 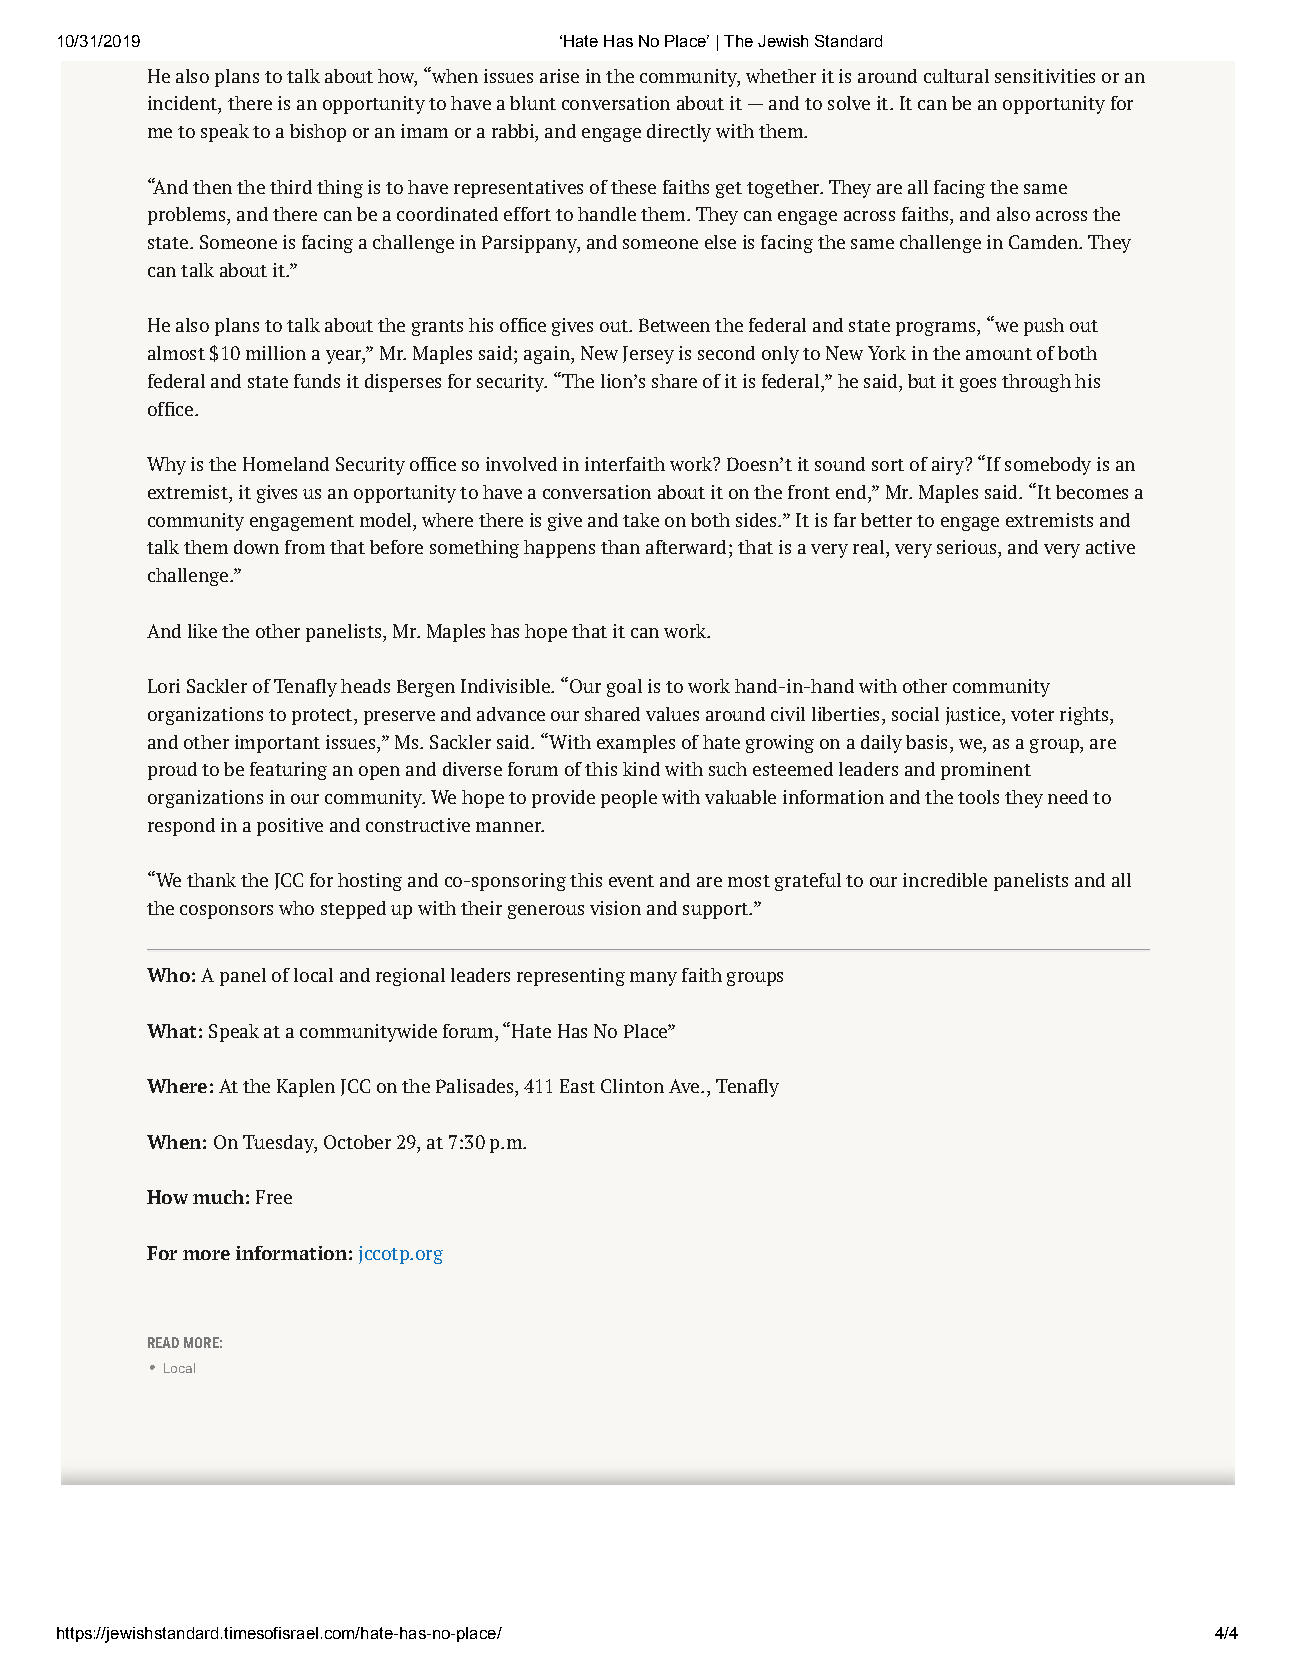 What do you see at coordinates (632, 1086) in the screenshot?
I see `Clinton` at bounding box center [632, 1086].
